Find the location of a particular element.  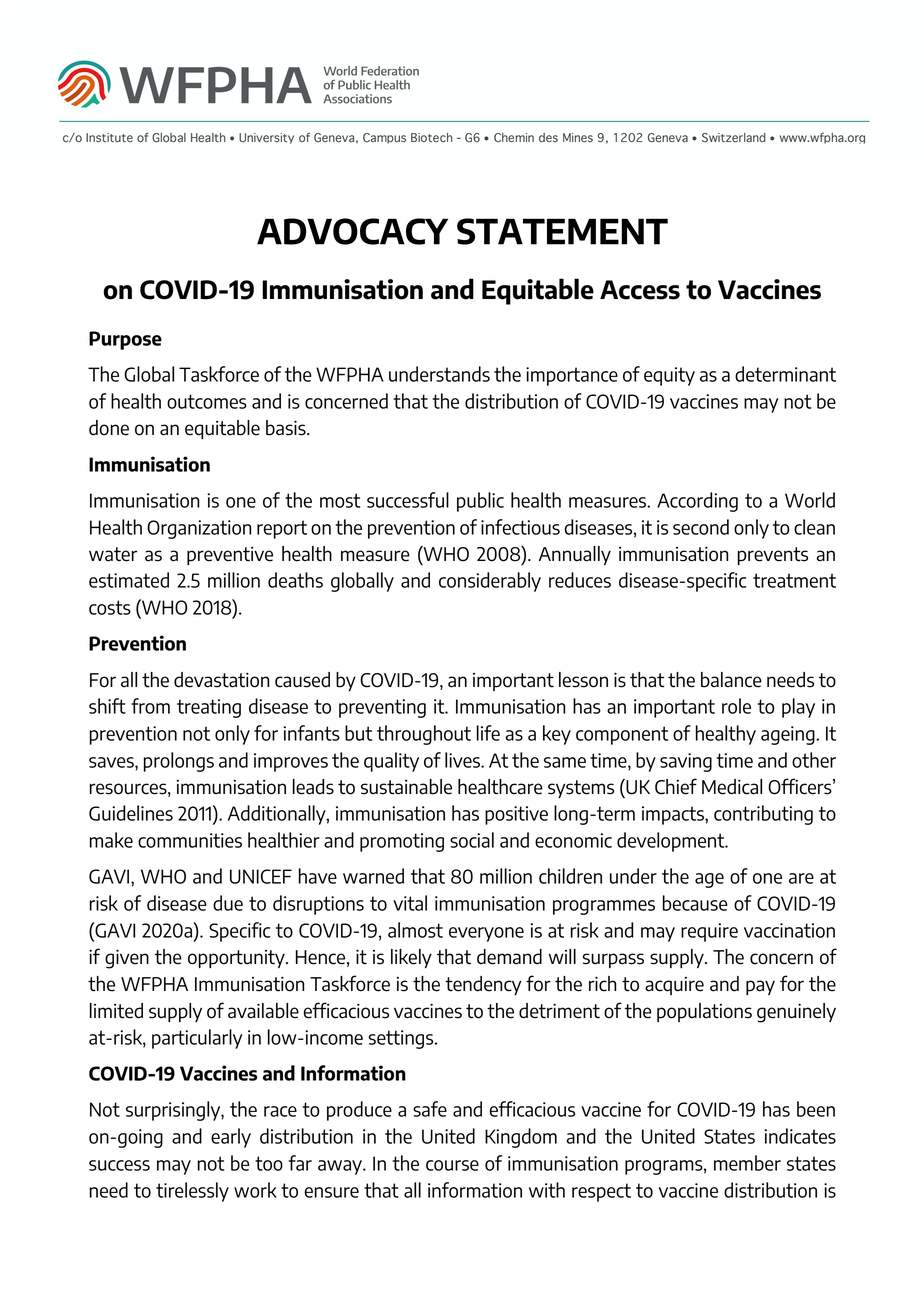

life is located at coordinates (488, 733).
